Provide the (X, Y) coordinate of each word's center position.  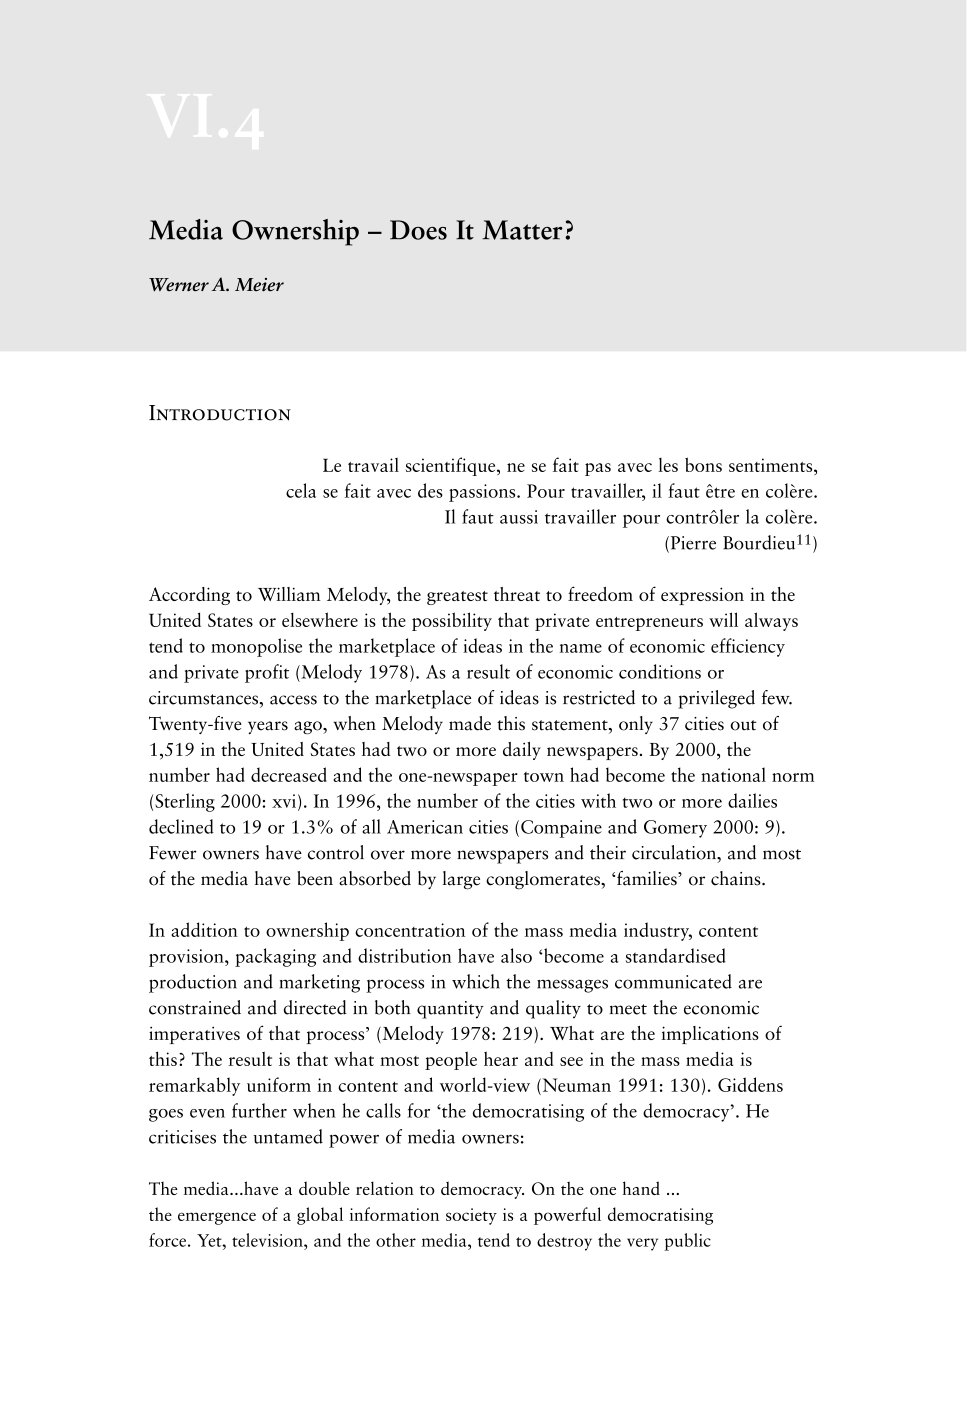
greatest (457, 598)
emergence (217, 1218)
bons (703, 464)
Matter (522, 230)
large (461, 880)
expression (702, 596)
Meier (259, 285)
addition (204, 929)
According (189, 596)
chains (737, 878)
